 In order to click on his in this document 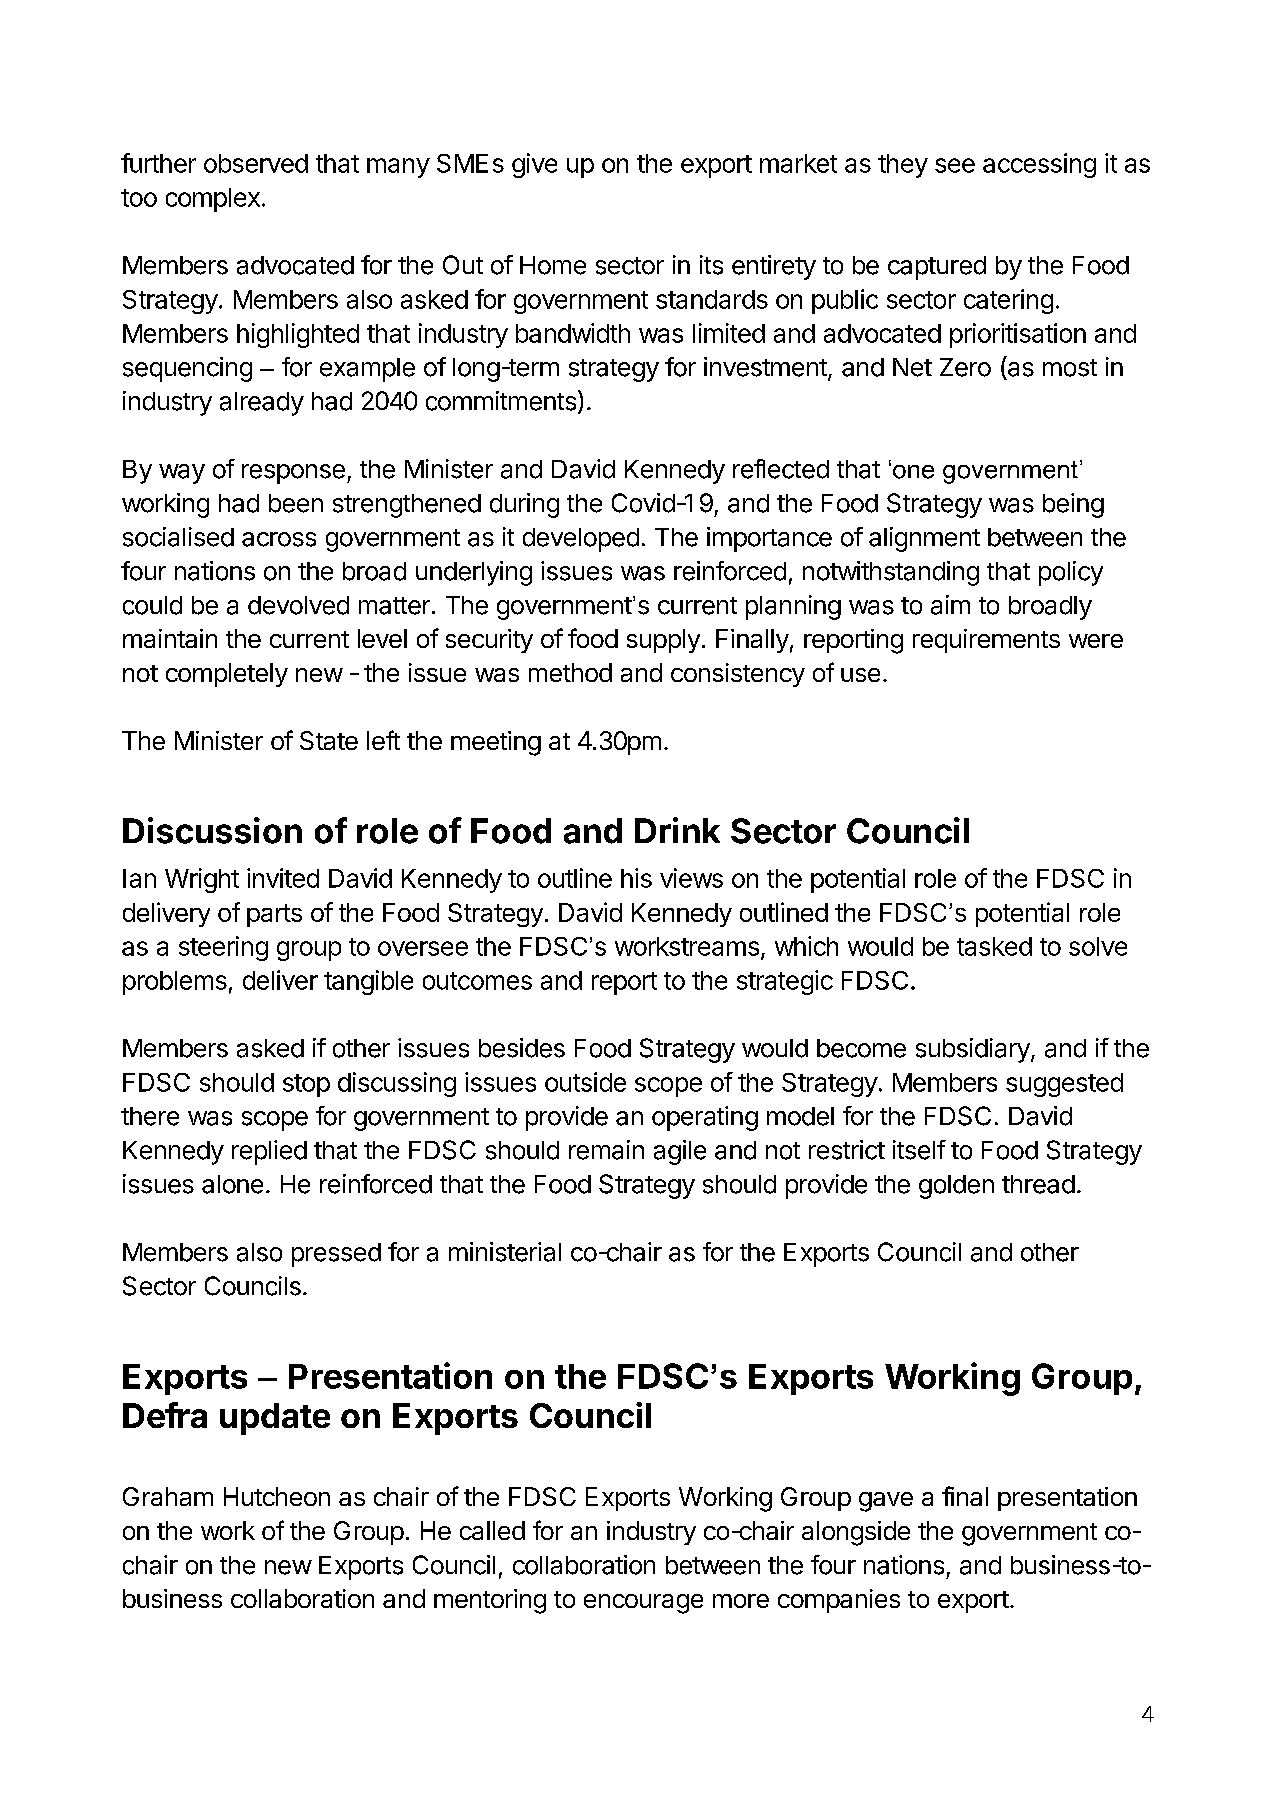, I will do `click(636, 878)`.
